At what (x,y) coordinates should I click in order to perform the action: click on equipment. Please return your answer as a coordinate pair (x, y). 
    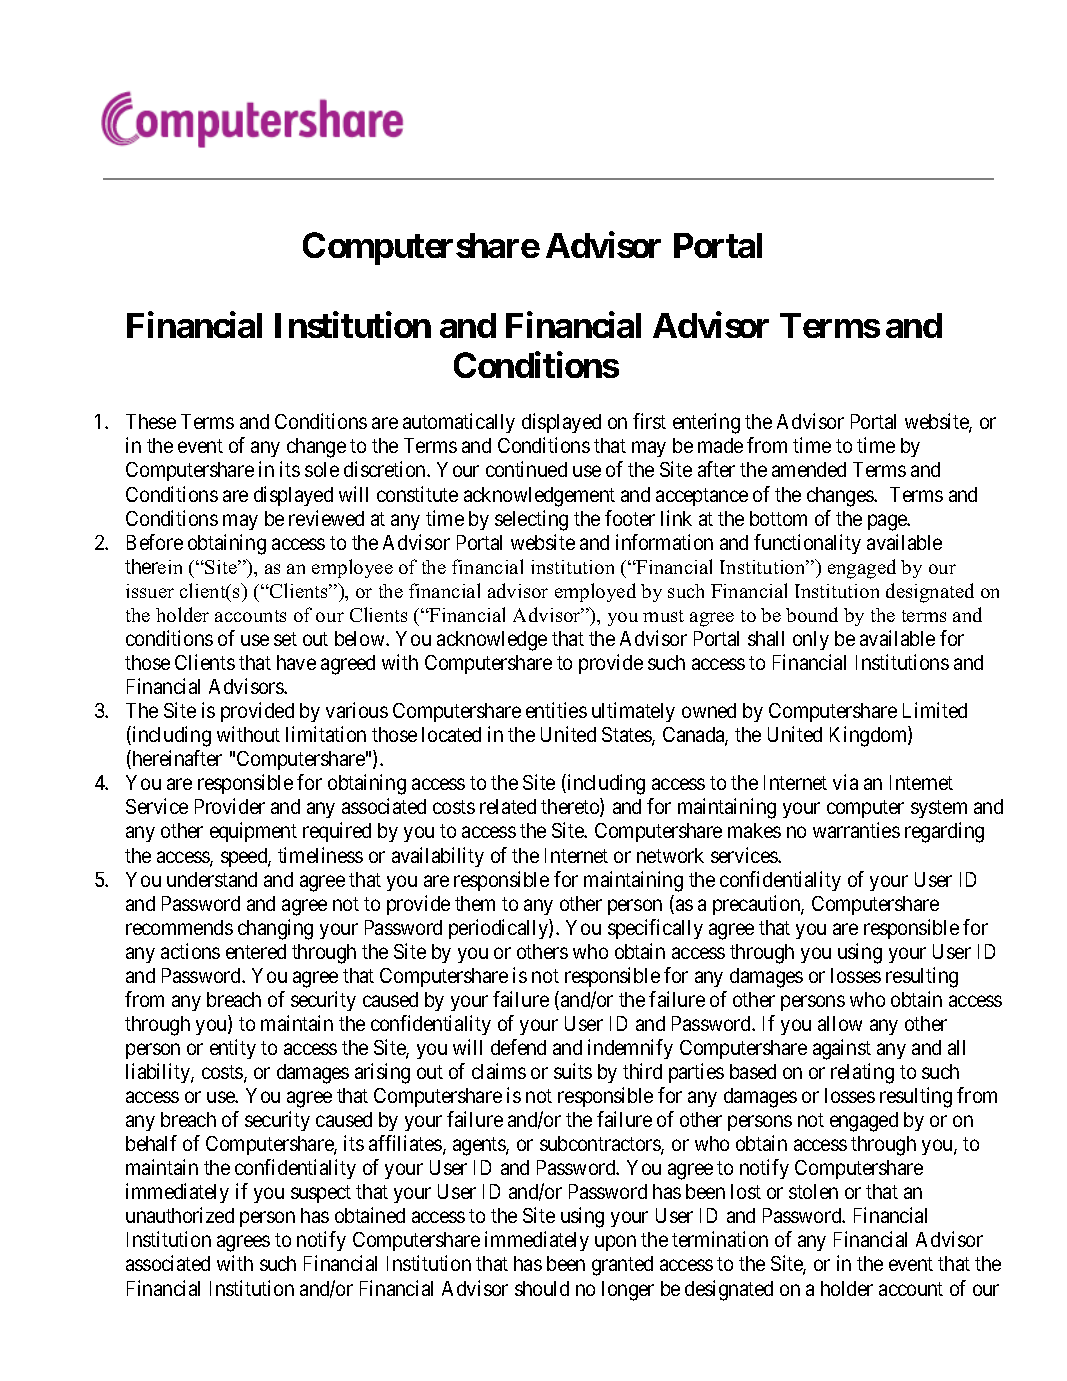
    Looking at the image, I should click on (253, 832).
